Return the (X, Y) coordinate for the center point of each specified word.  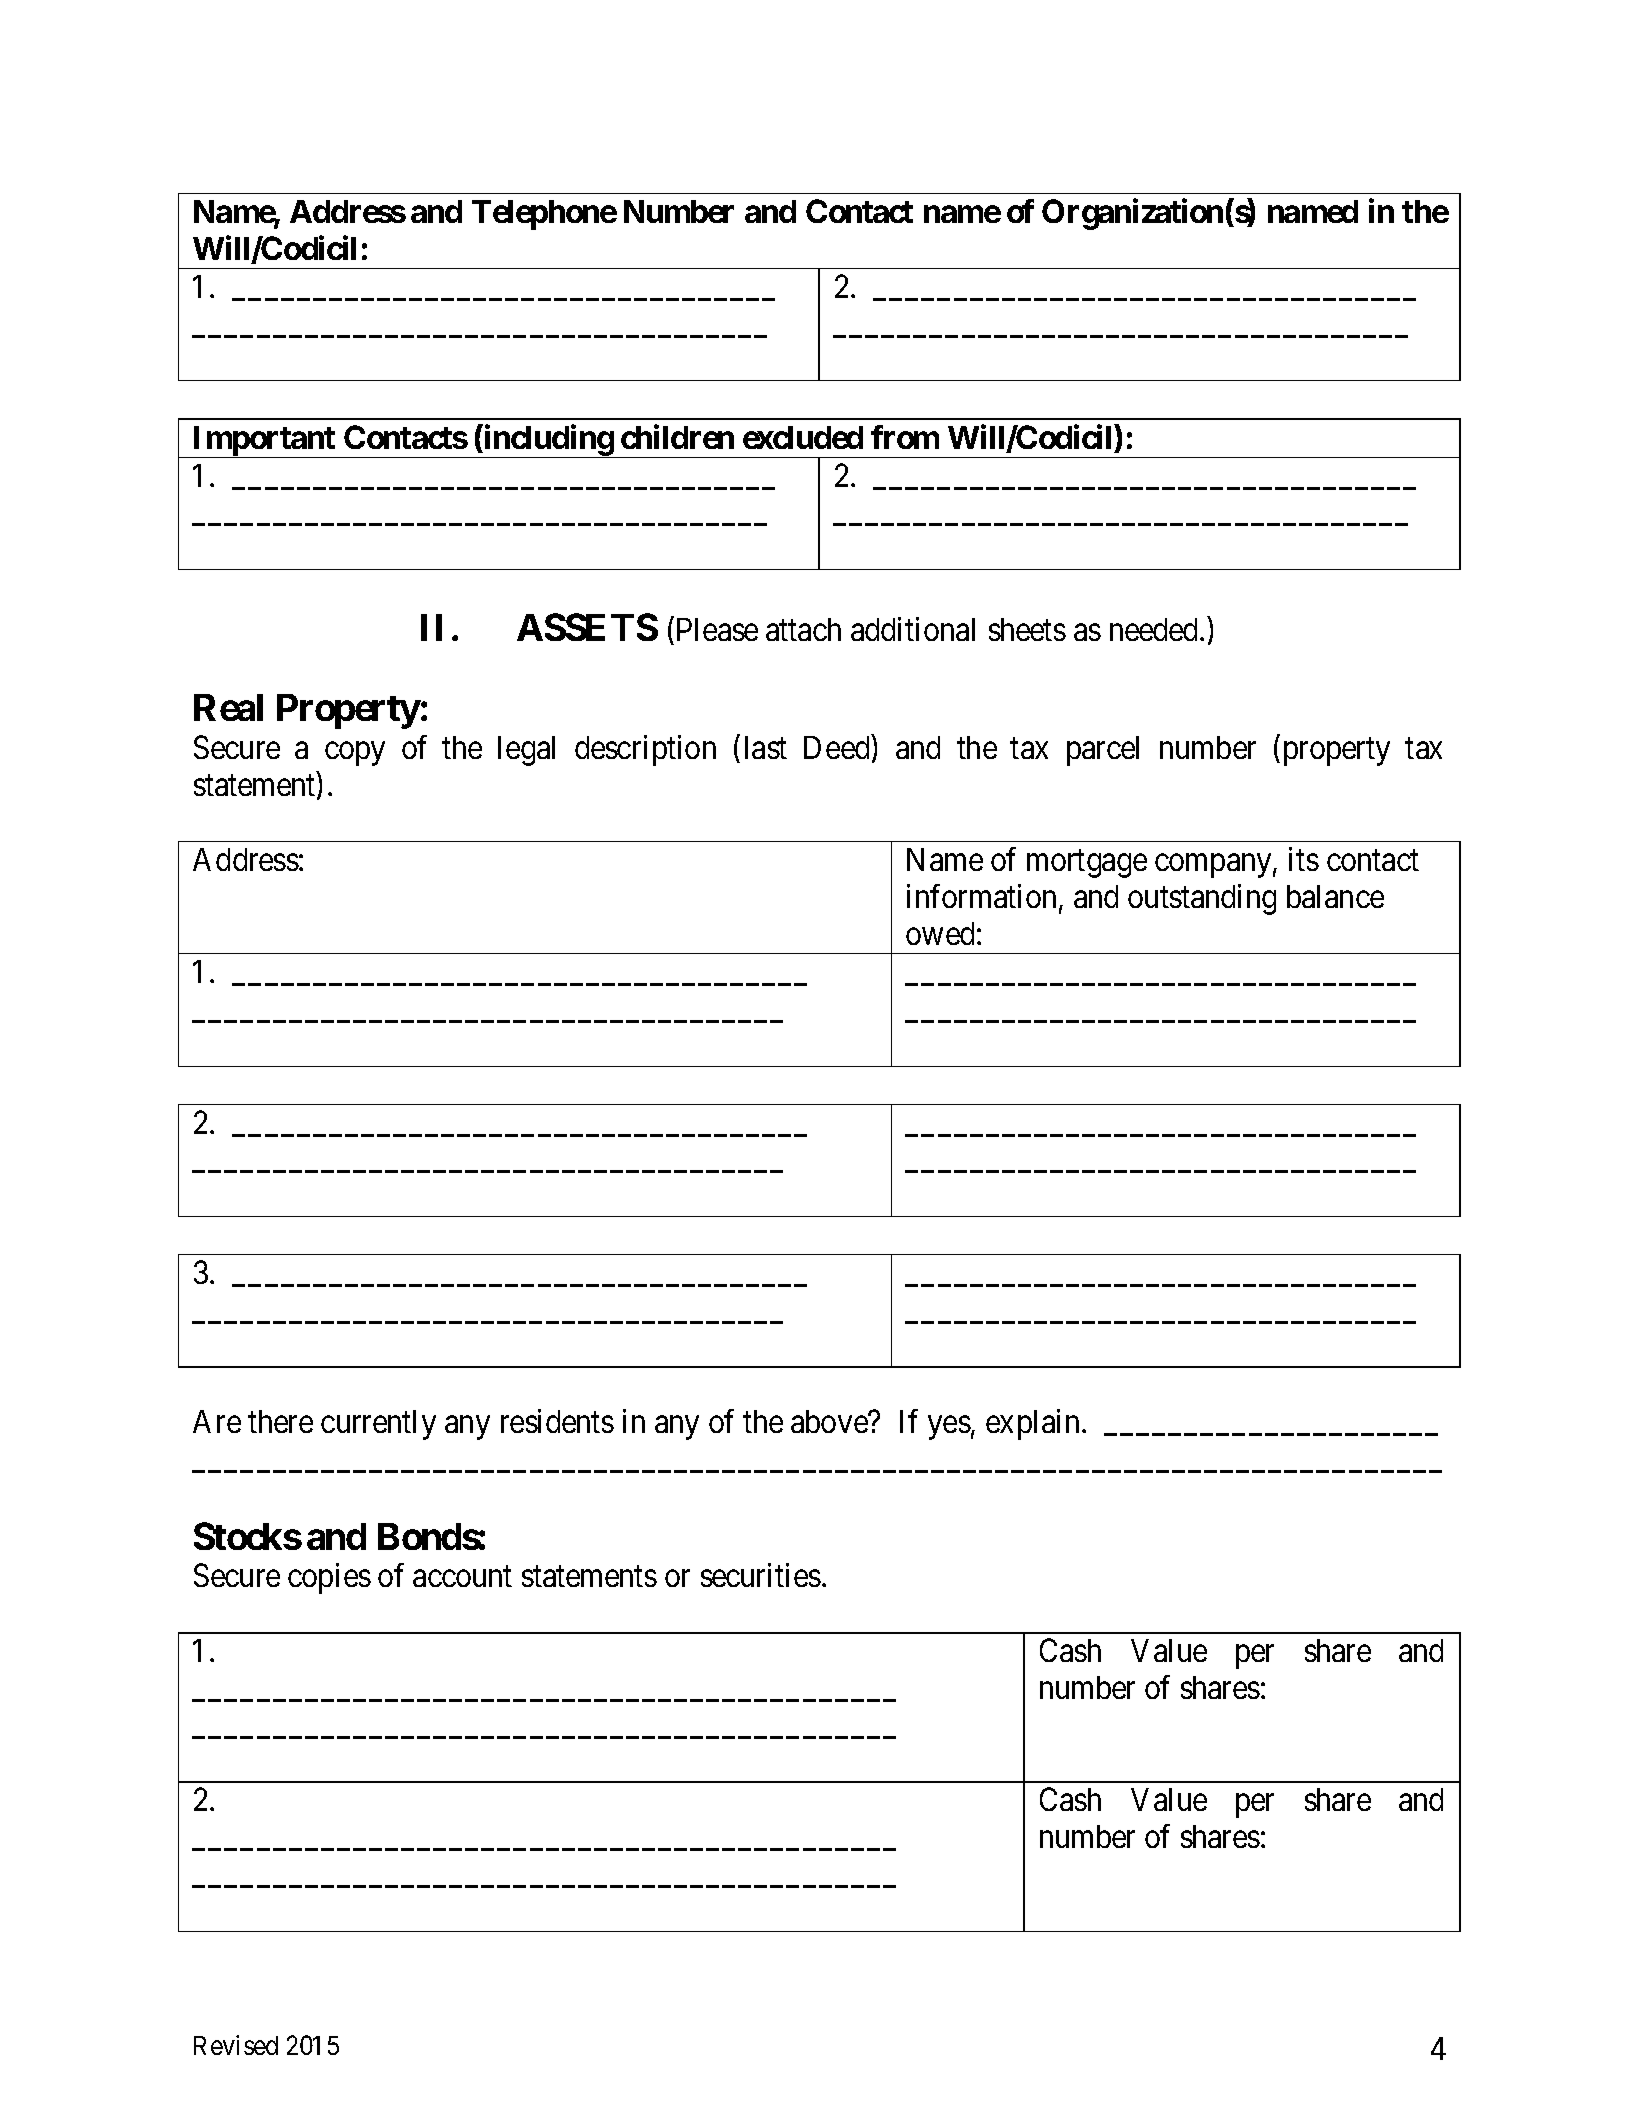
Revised (236, 2045)
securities (761, 1575)
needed (1155, 629)
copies (329, 1578)
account (462, 1576)
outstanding (1202, 899)
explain (1032, 1424)
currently (378, 1425)
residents (557, 1421)
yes (949, 1428)
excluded (803, 437)
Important (264, 442)
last (766, 747)
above (830, 1421)
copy (355, 754)
